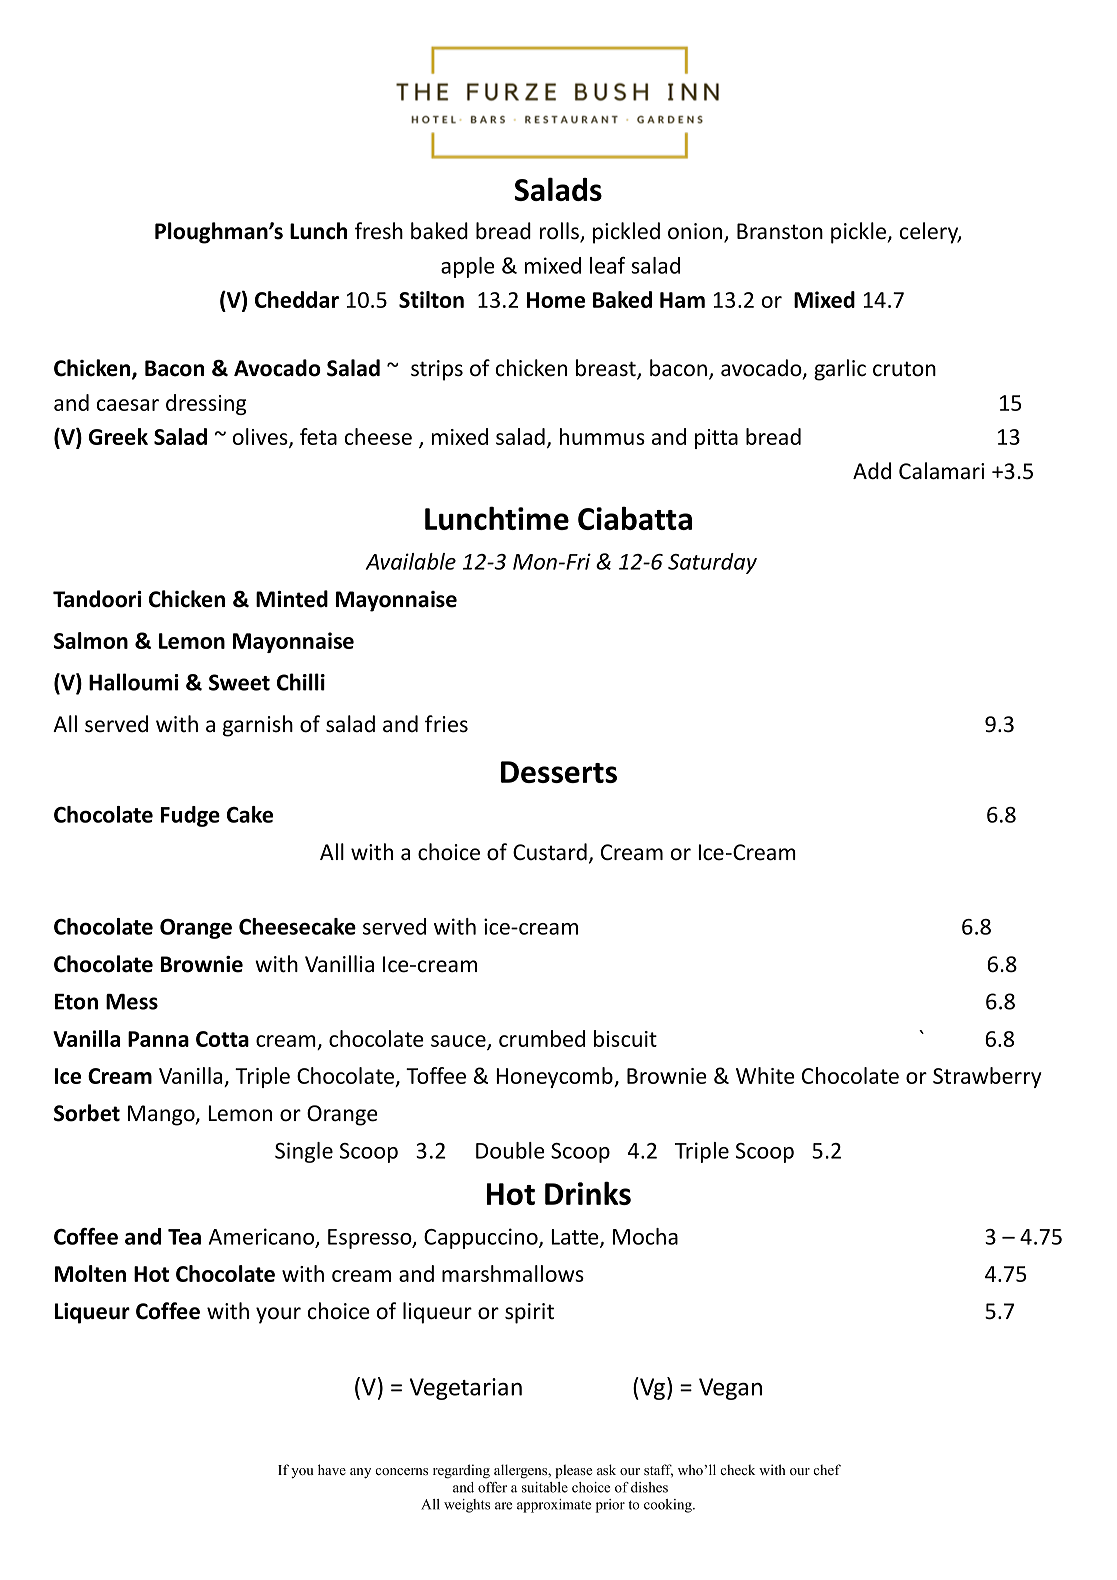 The width and height of the image is (1117, 1580). What do you see at coordinates (682, 300) in the image?
I see `Ham` at bounding box center [682, 300].
